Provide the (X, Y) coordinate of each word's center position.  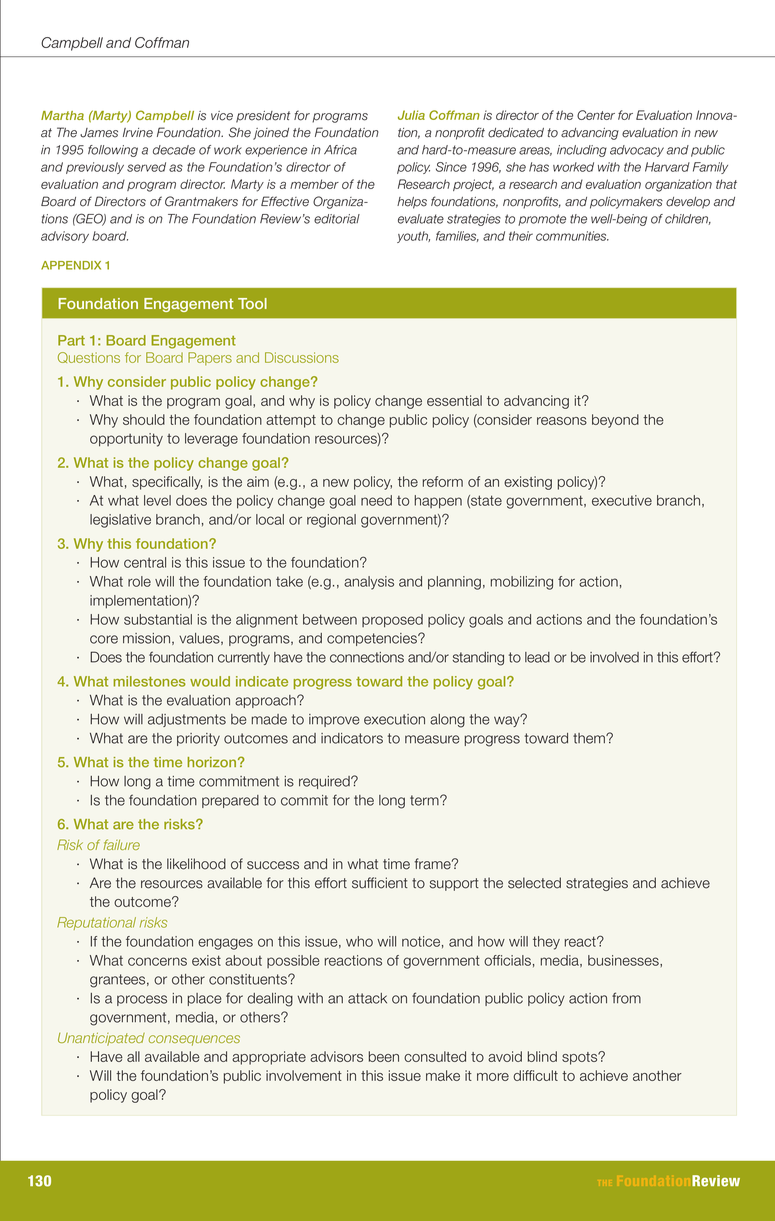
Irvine (138, 133)
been (384, 1056)
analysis (369, 583)
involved (614, 657)
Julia (411, 115)
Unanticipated (101, 1039)
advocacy (637, 151)
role (139, 581)
